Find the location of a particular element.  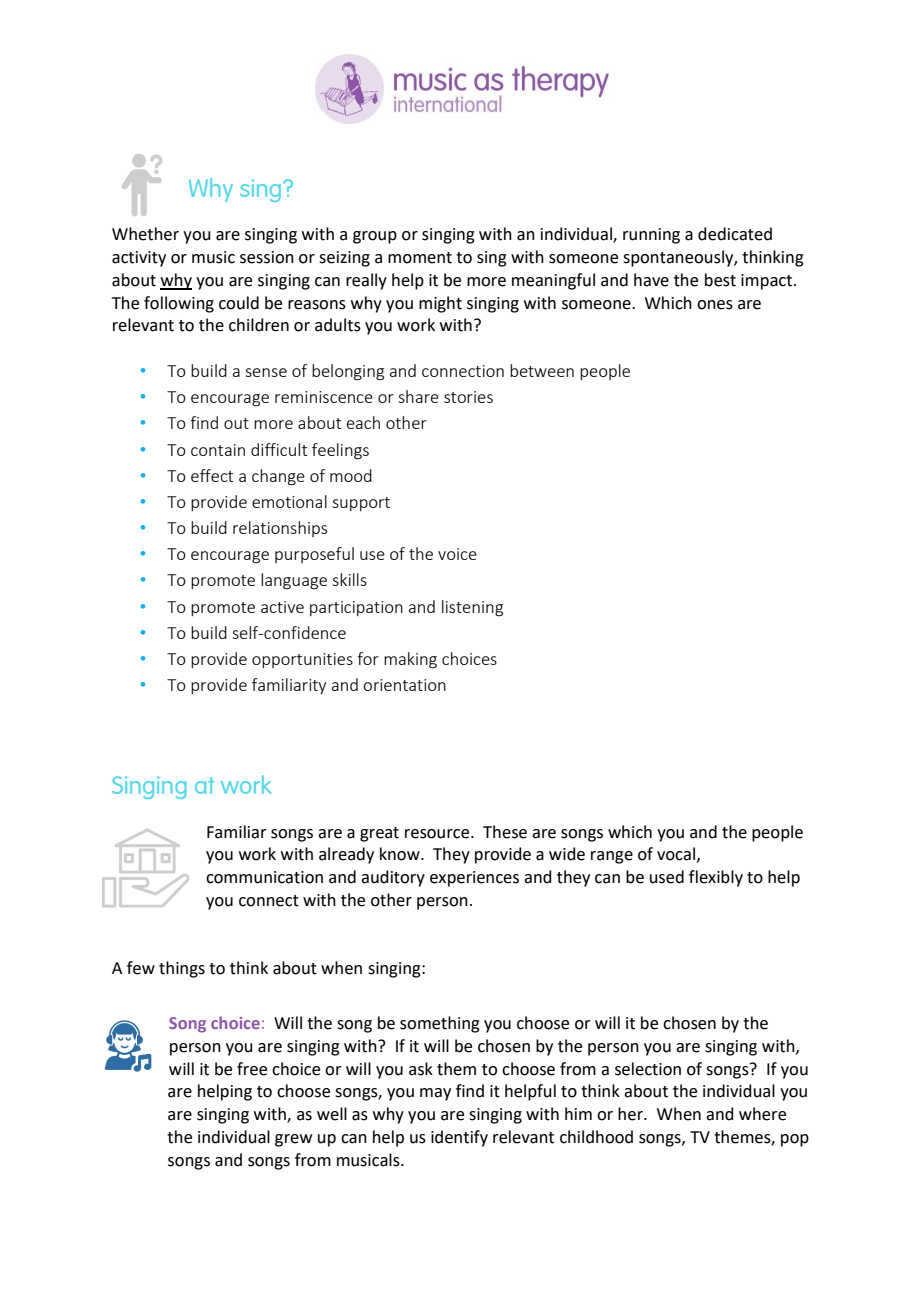

resource is located at coordinates (438, 834).
